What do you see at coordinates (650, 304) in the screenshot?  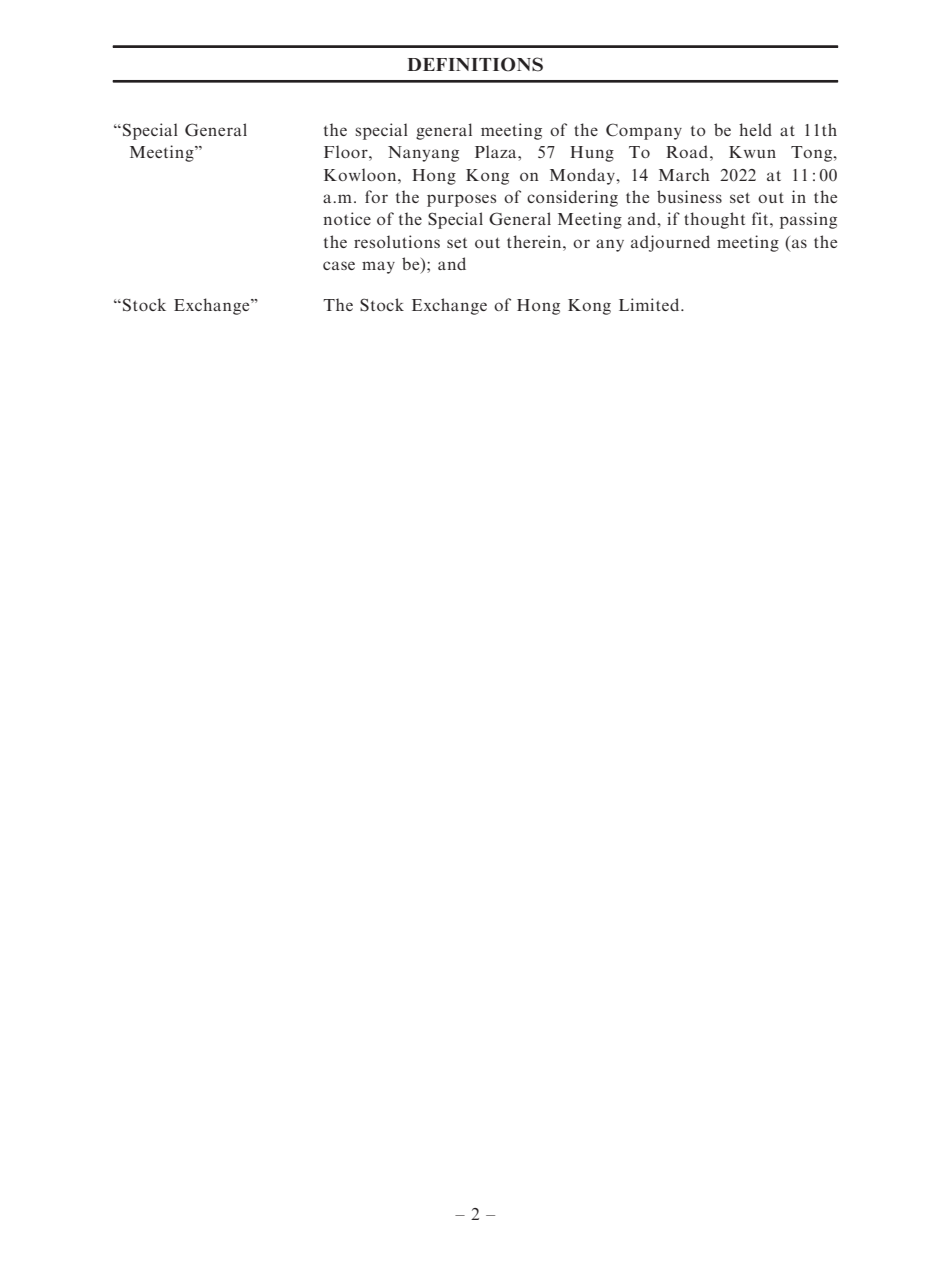 I see `Limited` at bounding box center [650, 304].
